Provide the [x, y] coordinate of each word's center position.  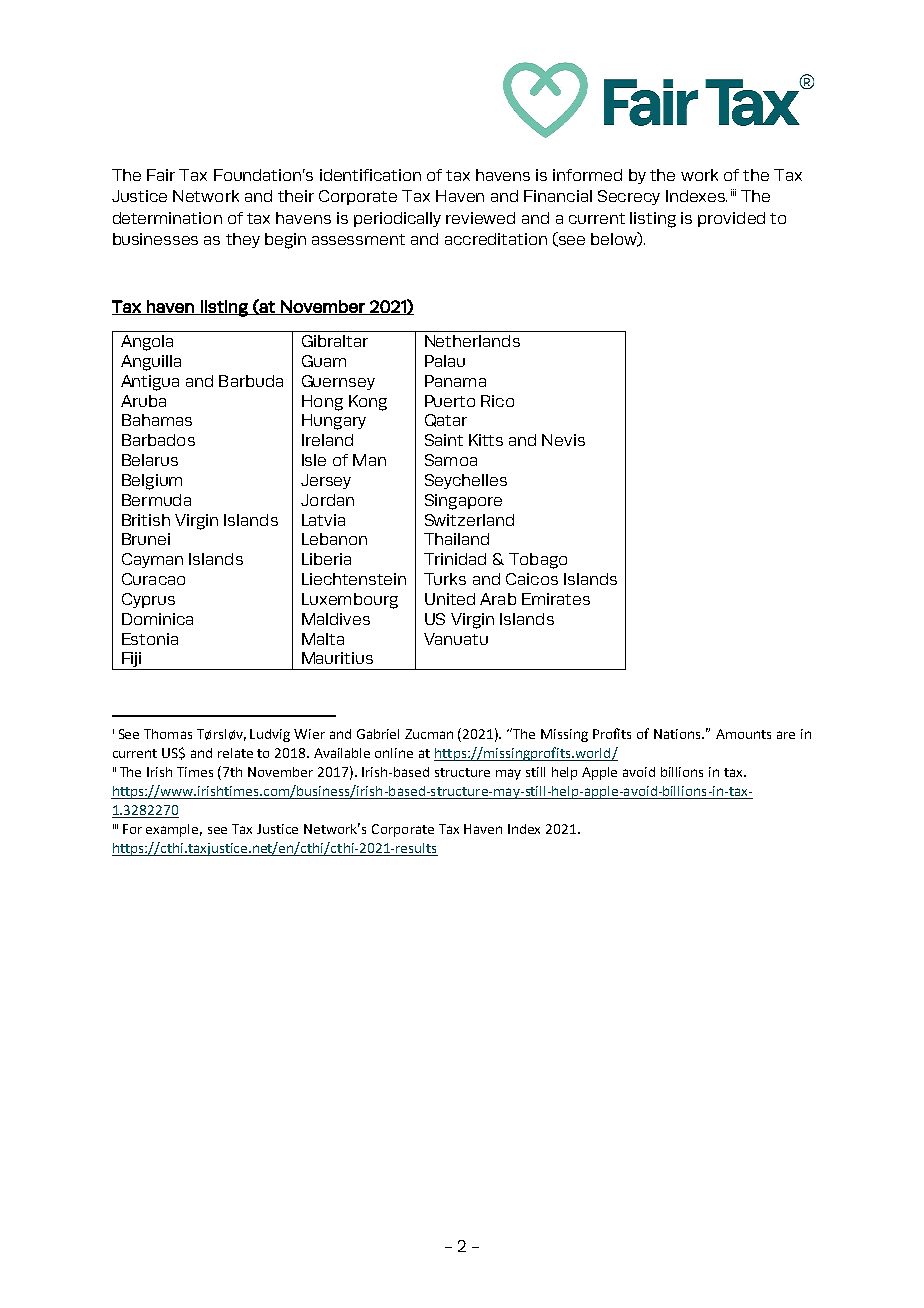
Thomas [168, 734]
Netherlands [472, 341]
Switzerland [469, 520]
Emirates [556, 599]
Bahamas [157, 420]
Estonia [150, 639]
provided [731, 219]
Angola [147, 343]
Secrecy [629, 197]
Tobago [538, 561]
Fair [161, 175]
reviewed [480, 218]
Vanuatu [456, 639]
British [146, 520]
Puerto [450, 401]
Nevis [563, 440]
